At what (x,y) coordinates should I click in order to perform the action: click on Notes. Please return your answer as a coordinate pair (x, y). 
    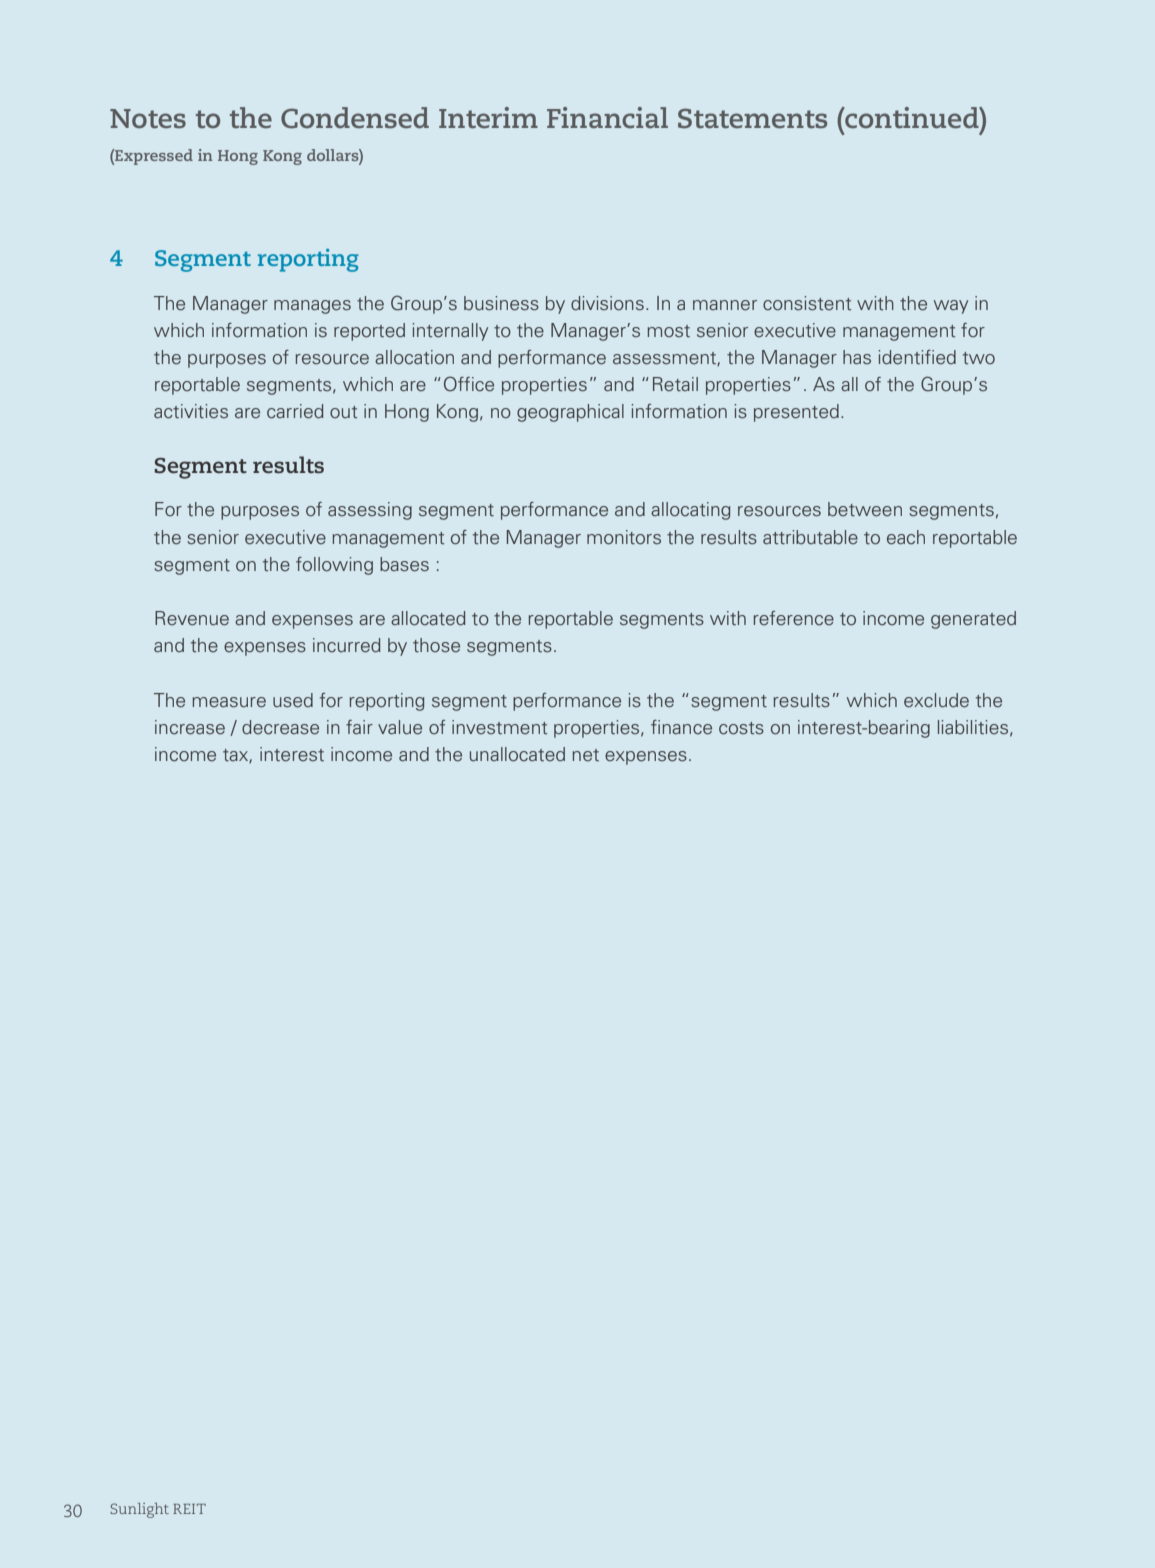
    Looking at the image, I should click on (148, 118).
